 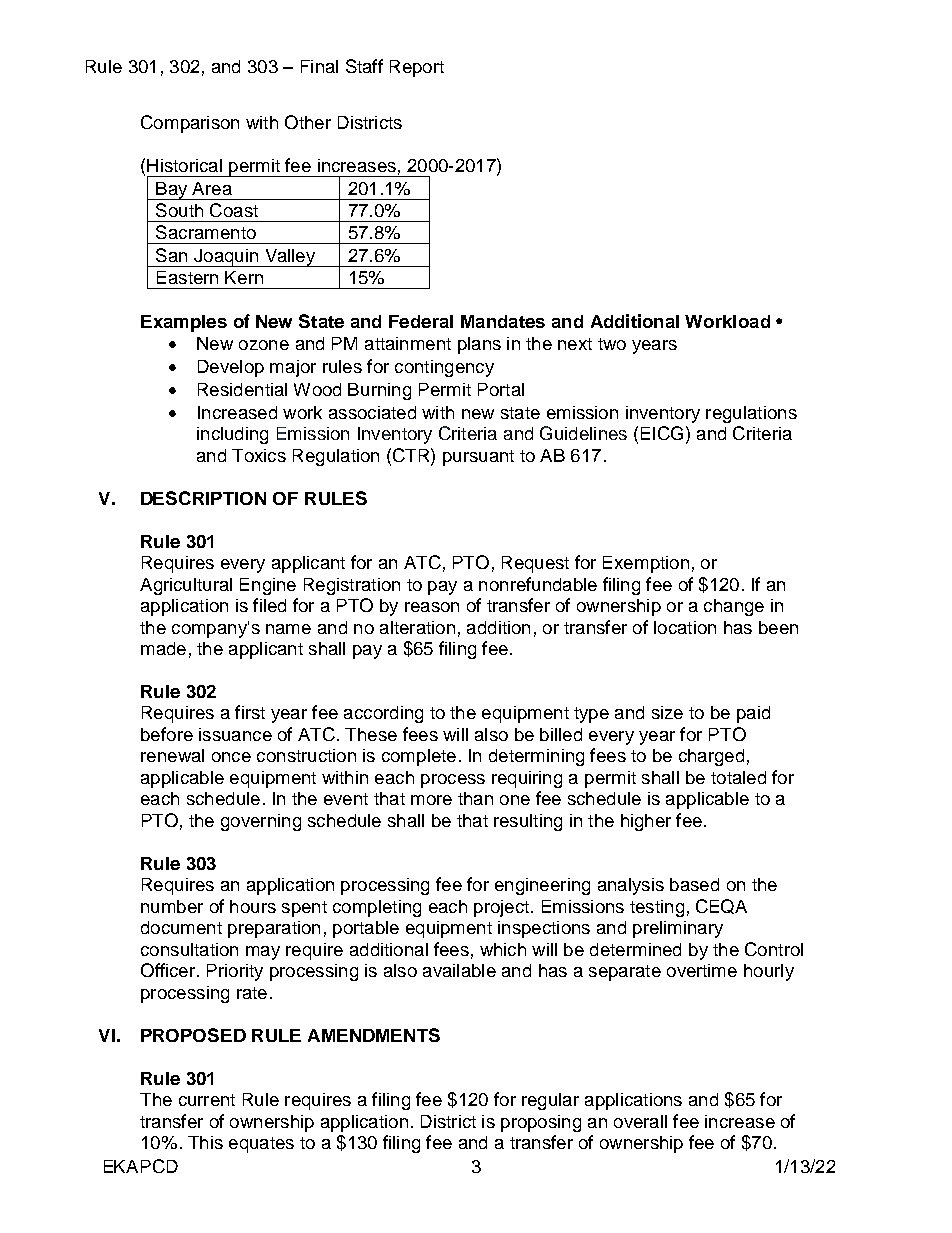 What do you see at coordinates (432, 607) in the document?
I see `reason` at bounding box center [432, 607].
